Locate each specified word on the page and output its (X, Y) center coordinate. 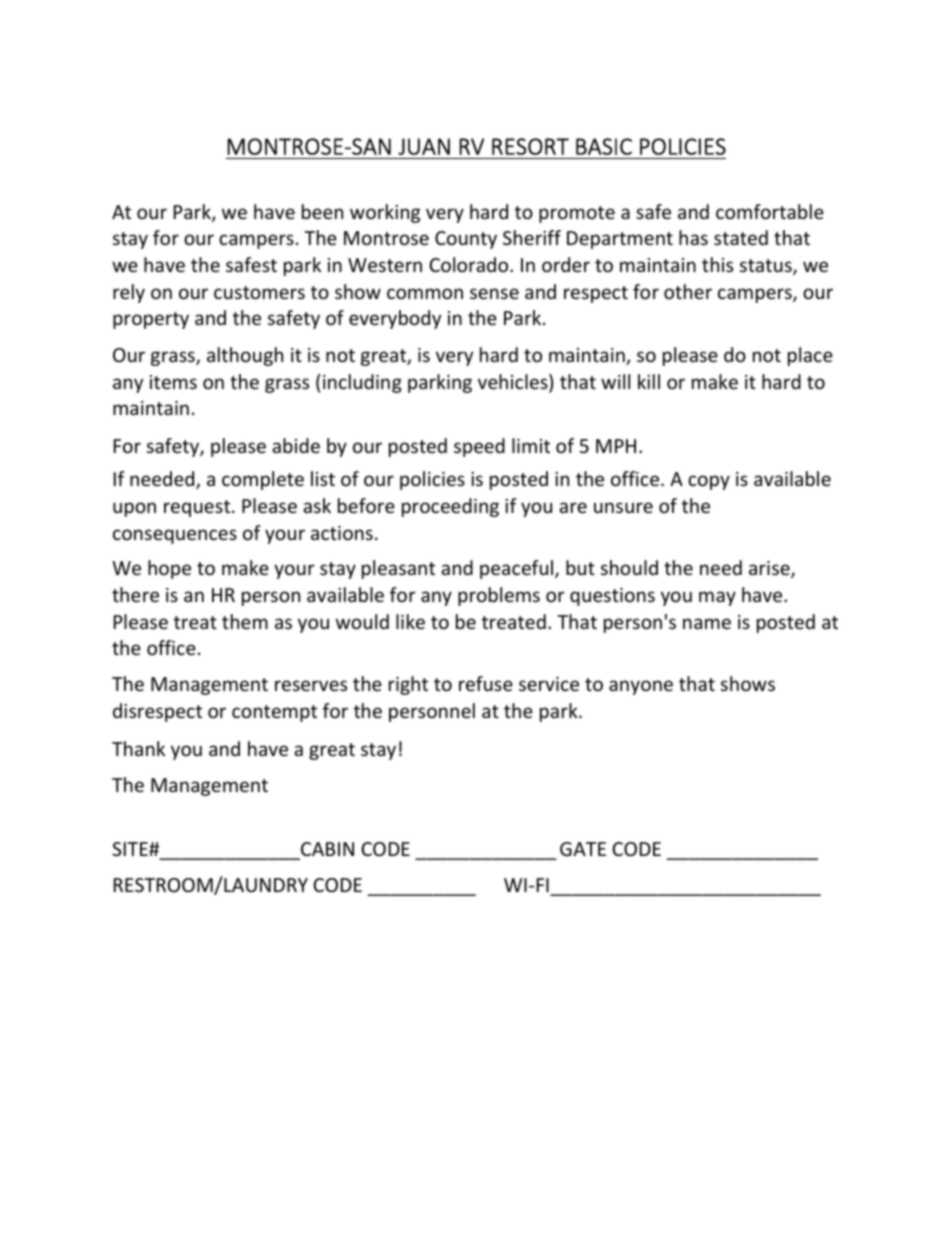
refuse (486, 683)
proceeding (450, 507)
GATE (583, 849)
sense (494, 293)
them (245, 621)
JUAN (424, 146)
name (707, 623)
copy (709, 482)
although (245, 356)
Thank (138, 748)
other (688, 291)
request (198, 508)
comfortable (770, 211)
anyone (641, 687)
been (322, 211)
